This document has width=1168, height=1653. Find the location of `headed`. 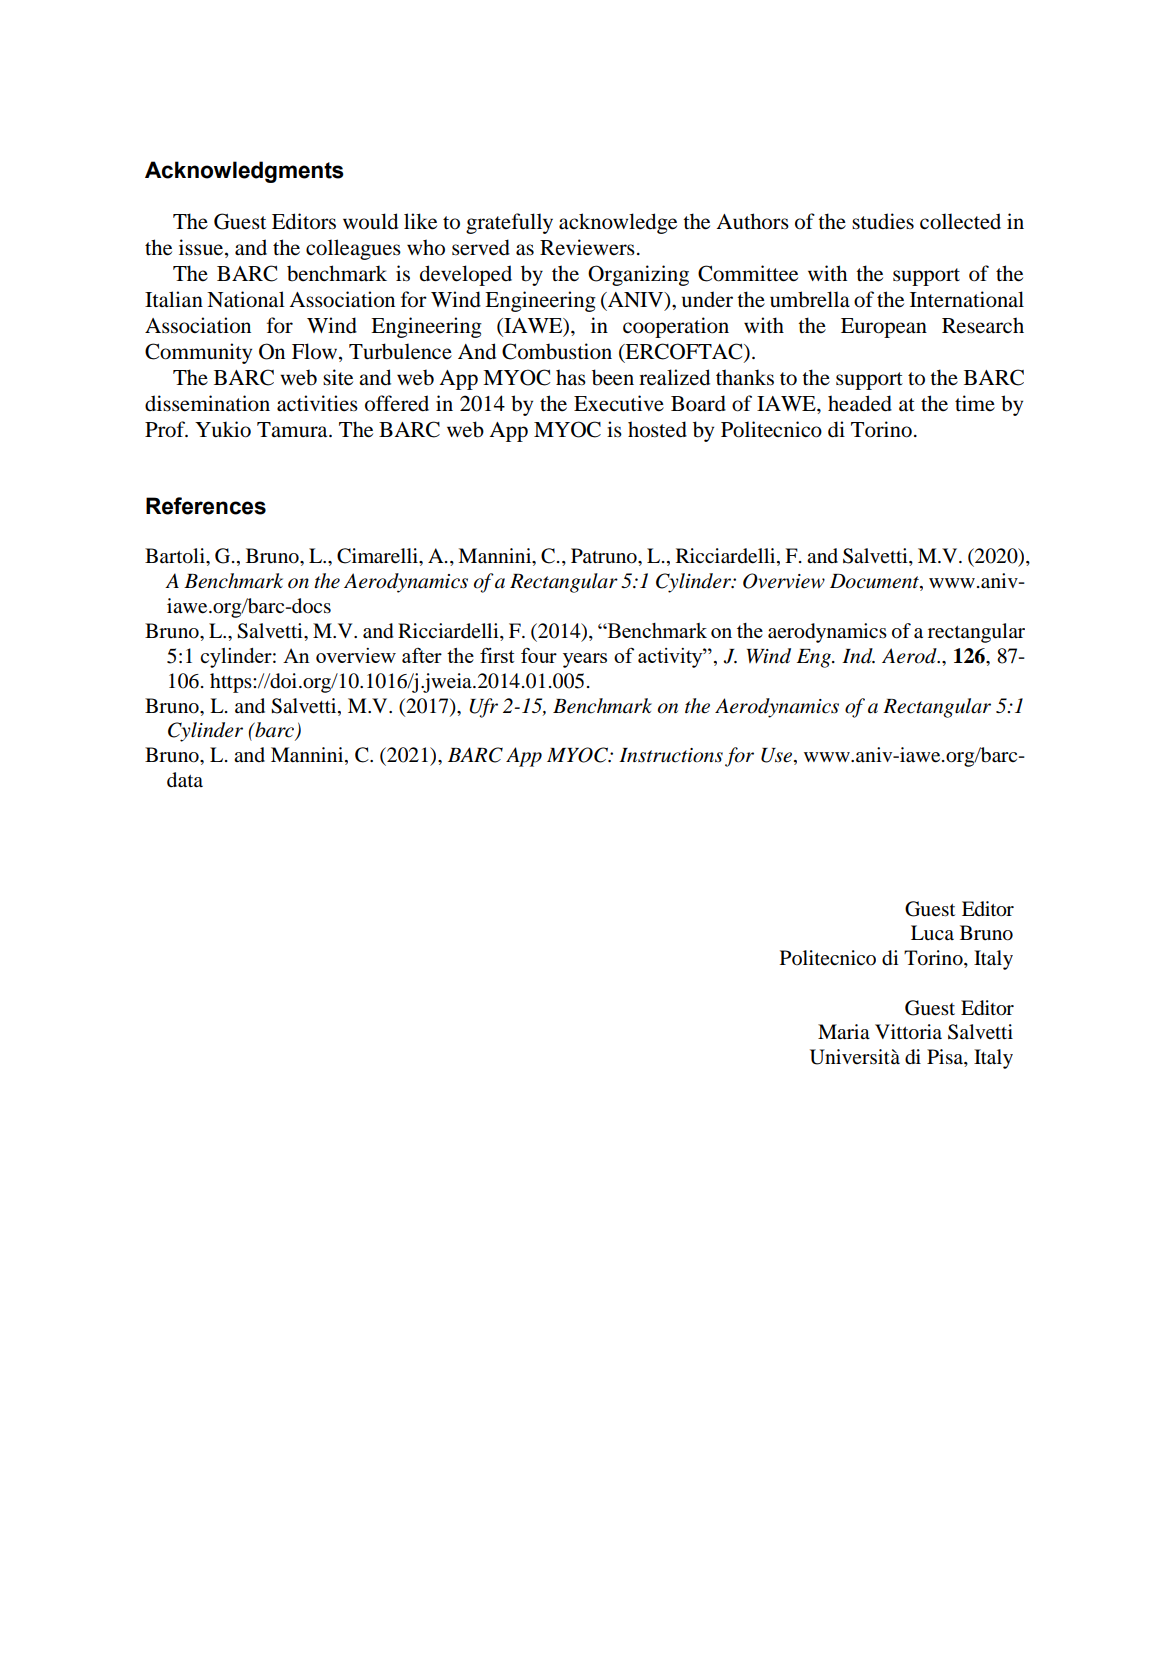

headed is located at coordinates (860, 403).
